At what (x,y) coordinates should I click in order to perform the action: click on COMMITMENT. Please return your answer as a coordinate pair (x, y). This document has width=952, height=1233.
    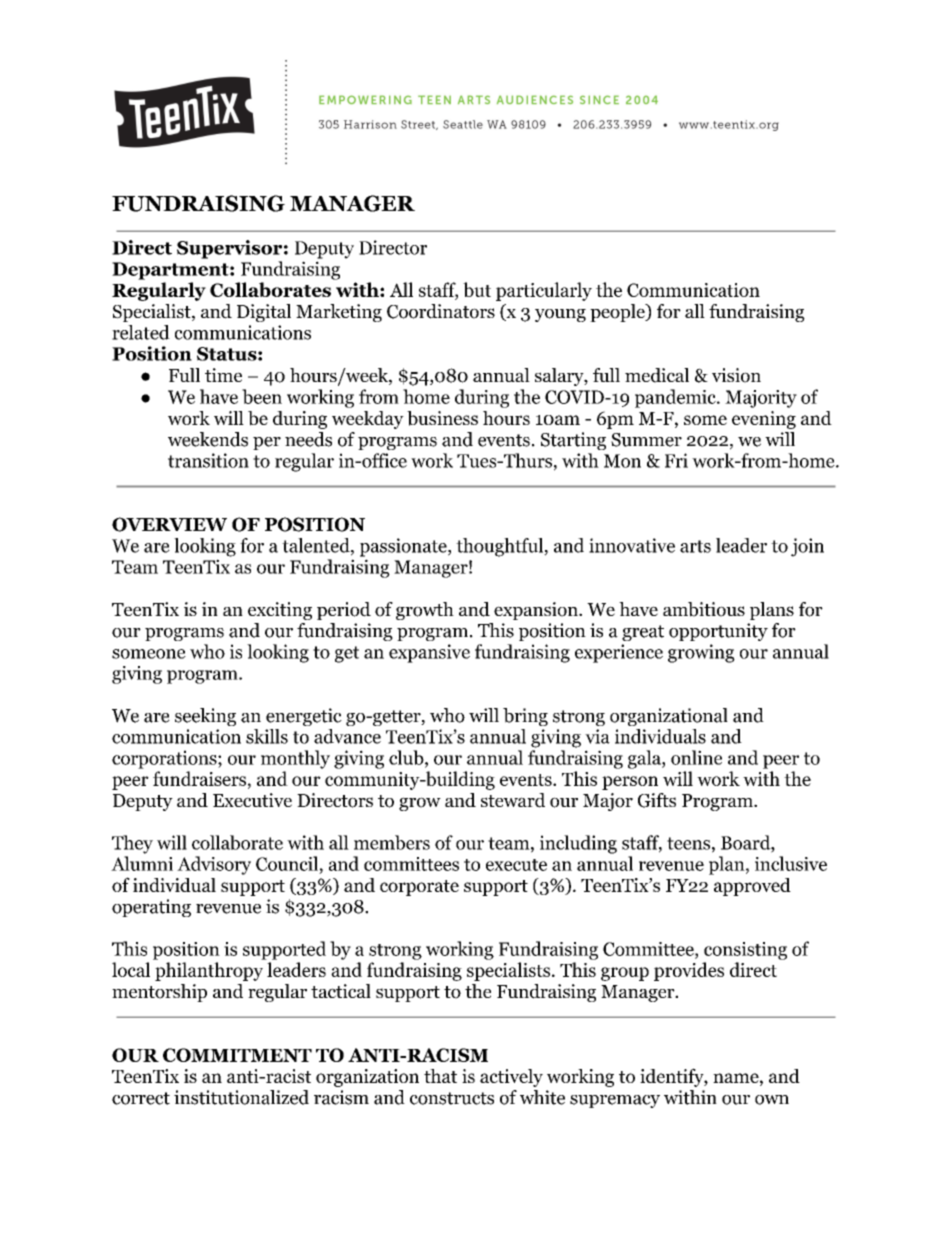
    Looking at the image, I should click on (237, 1055).
